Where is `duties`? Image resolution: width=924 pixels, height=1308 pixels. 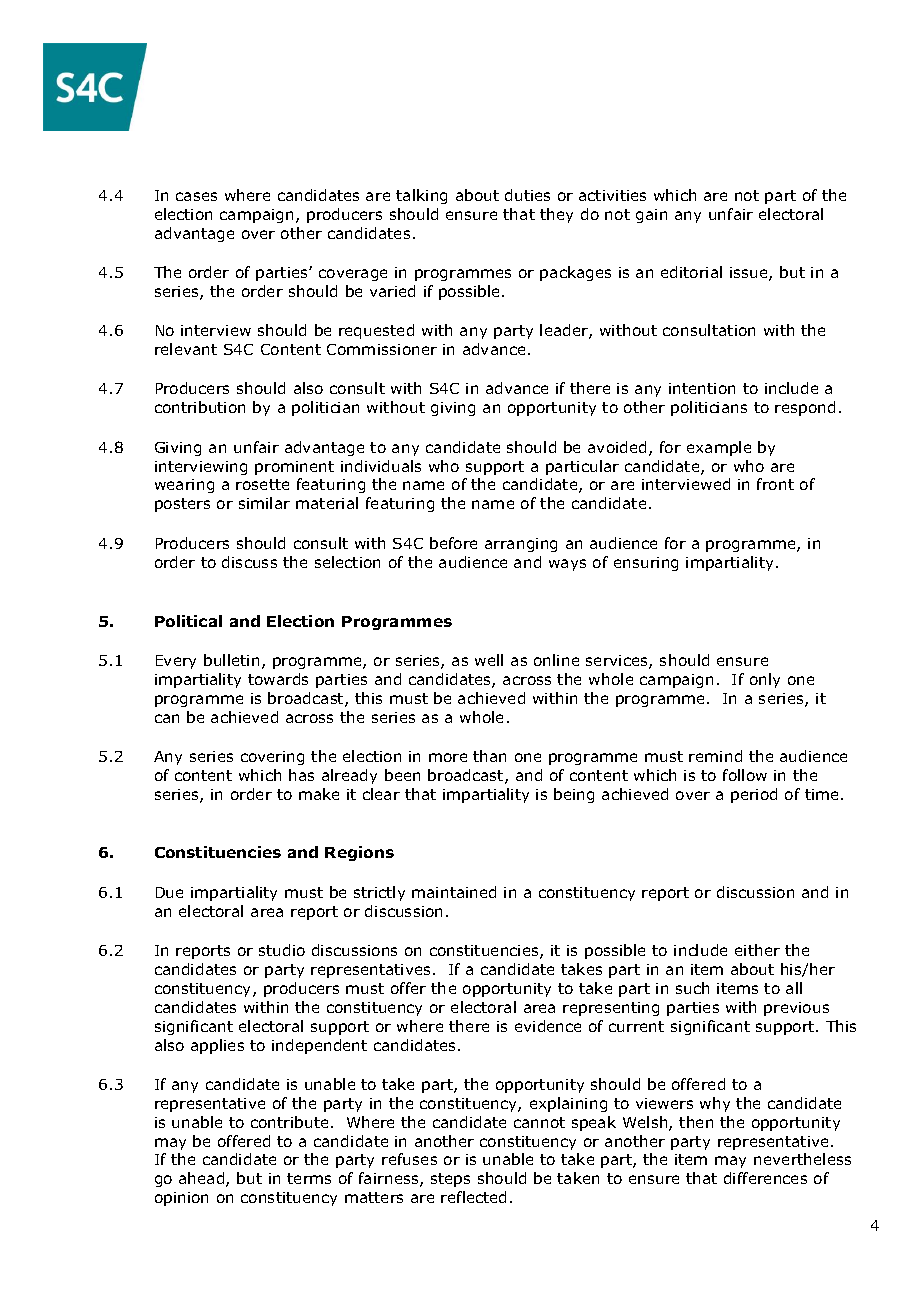
duties is located at coordinates (527, 195).
